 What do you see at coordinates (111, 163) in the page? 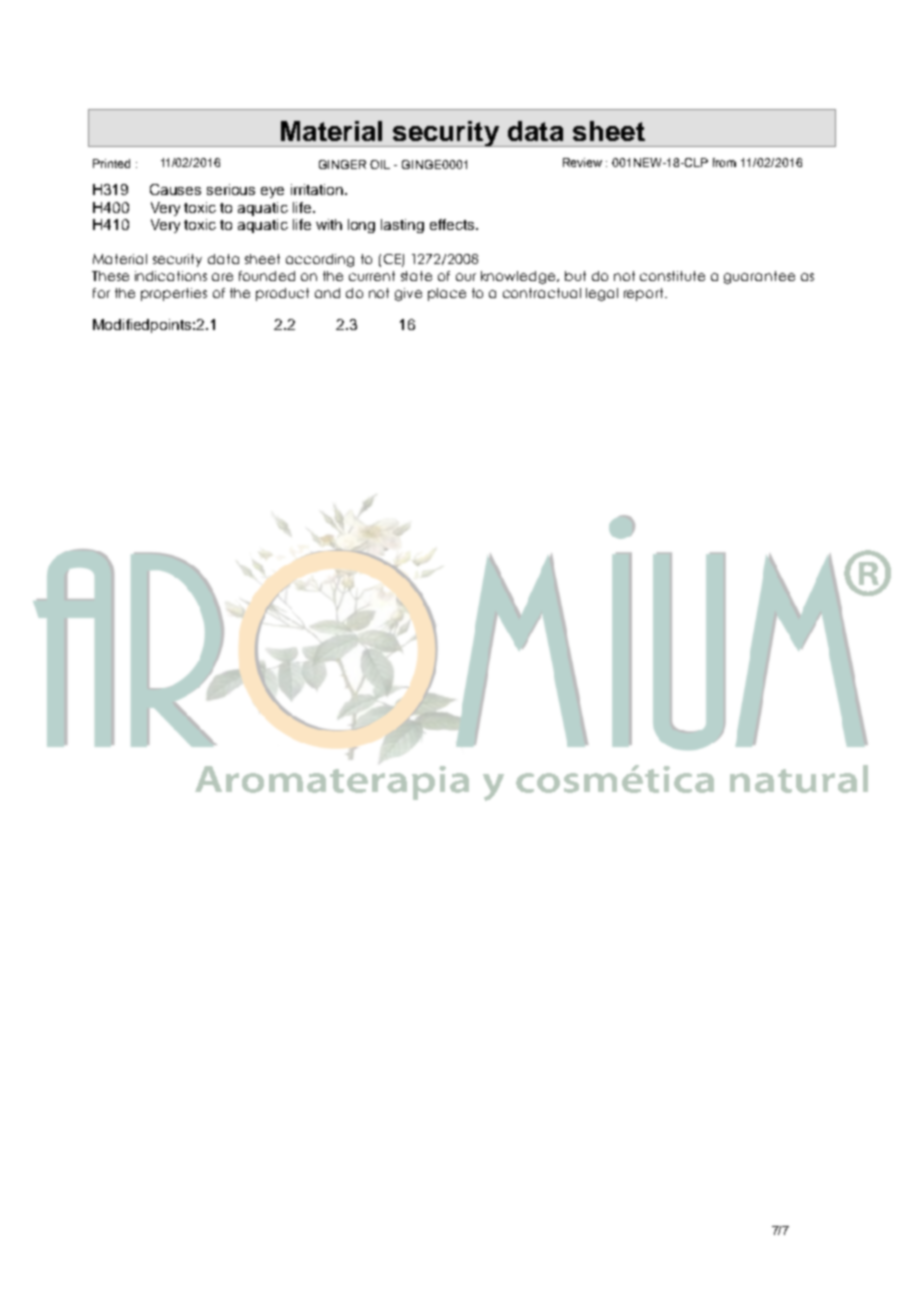
I see `Printed` at bounding box center [111, 163].
